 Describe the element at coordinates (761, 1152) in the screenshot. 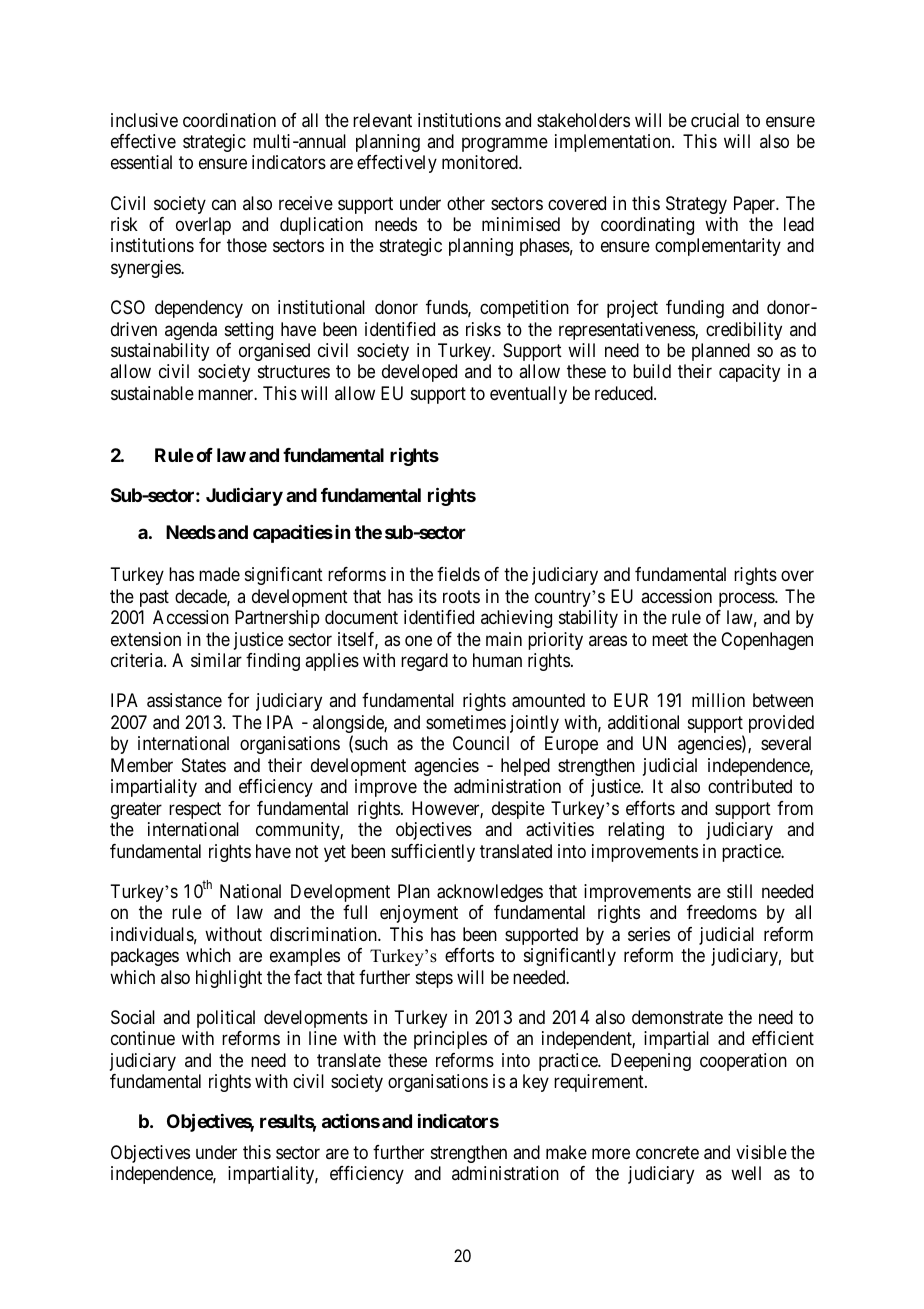

I see `visible` at that location.
